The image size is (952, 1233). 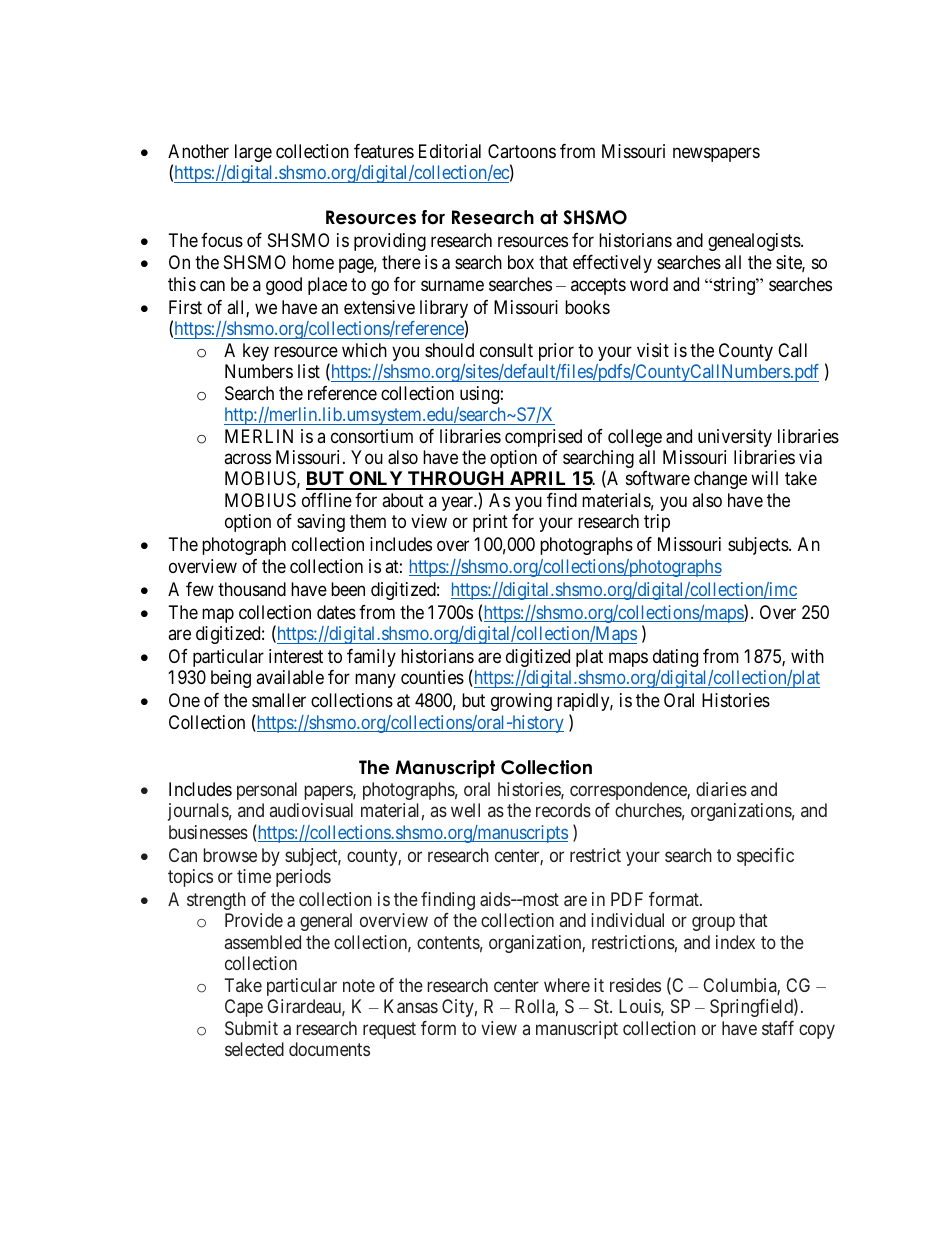 What do you see at coordinates (653, 350) in the screenshot?
I see `visit` at bounding box center [653, 350].
